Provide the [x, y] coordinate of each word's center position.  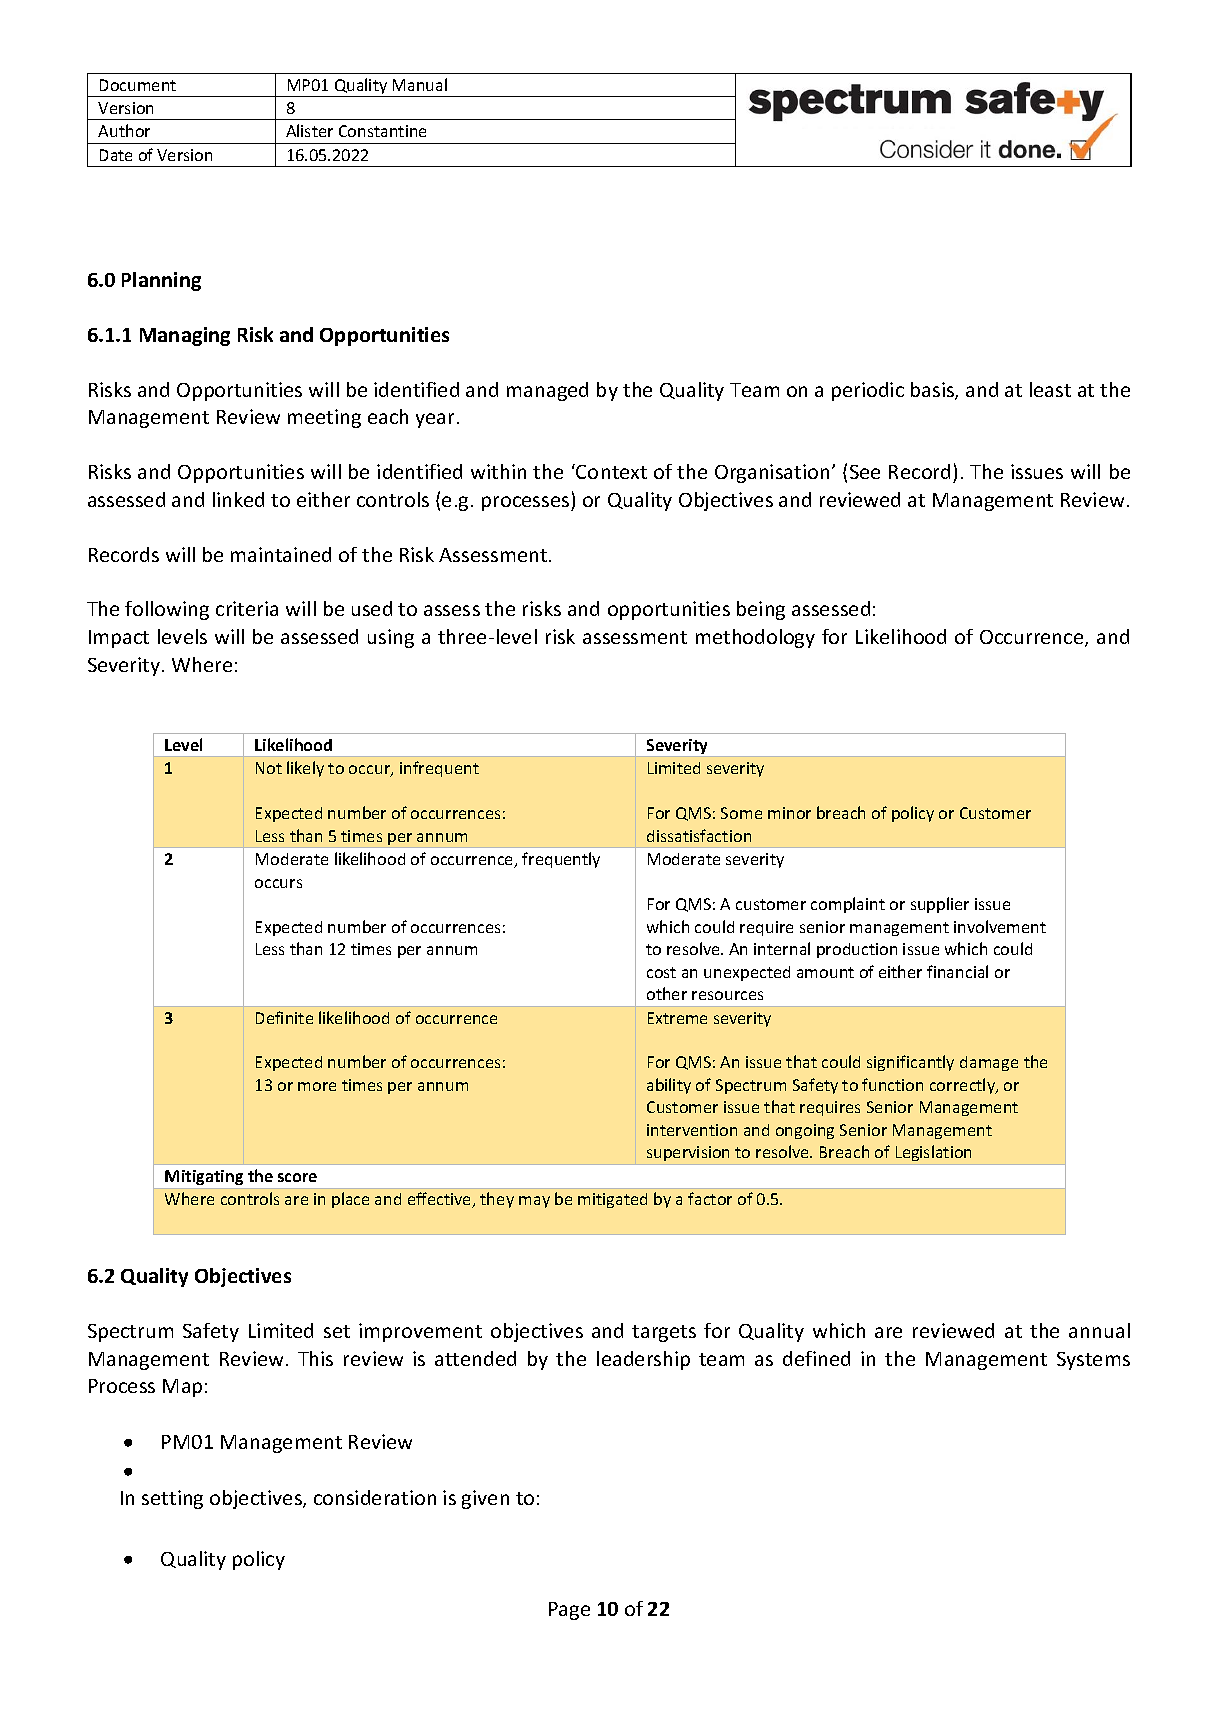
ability [669, 1086]
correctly [964, 1086]
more [317, 1086]
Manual [420, 84]
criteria [247, 608]
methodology [755, 638]
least [1050, 389]
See [865, 472]
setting [172, 1499]
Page [569, 1611]
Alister [309, 130]
